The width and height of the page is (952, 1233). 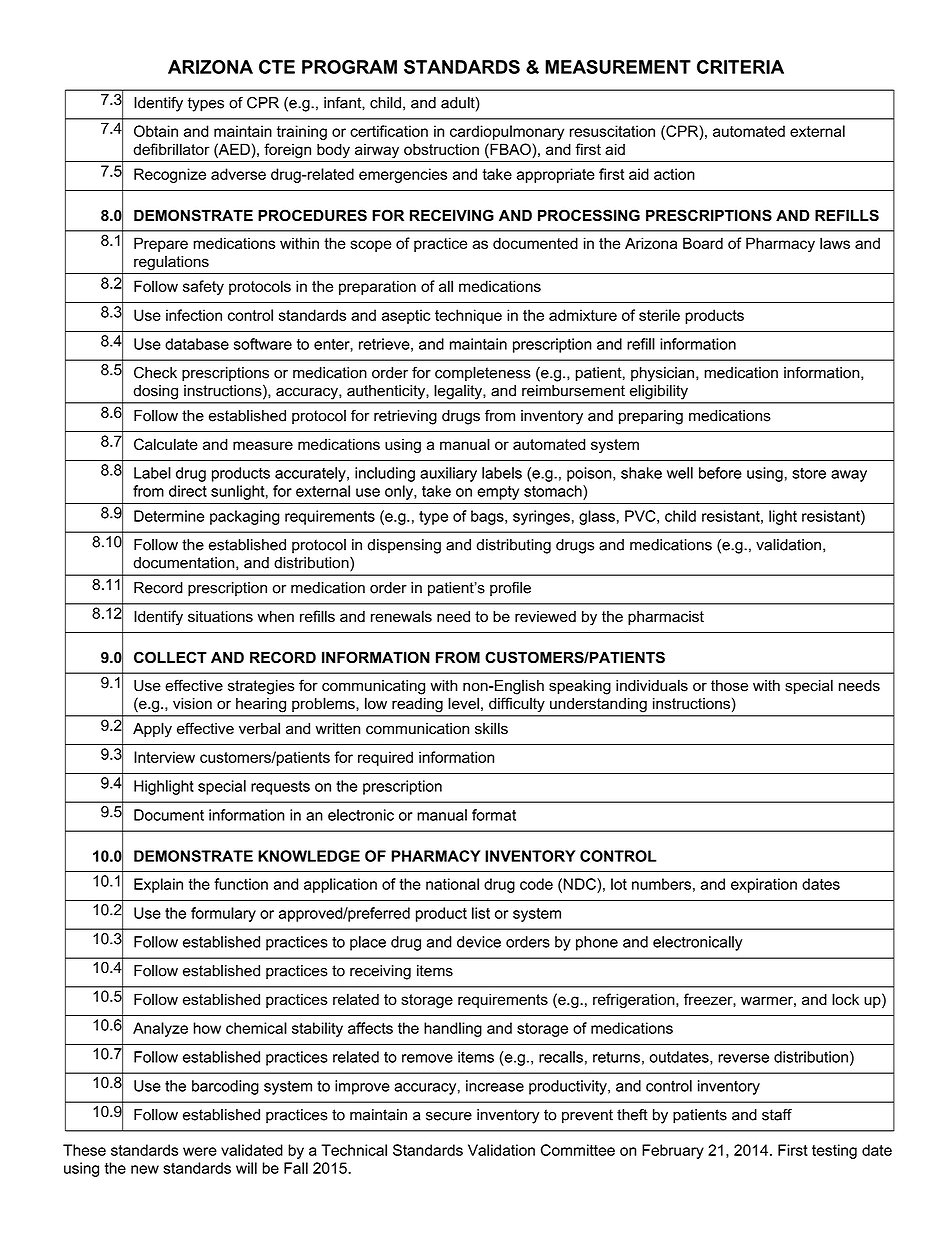 What do you see at coordinates (169, 516) in the page?
I see `Determine` at bounding box center [169, 516].
